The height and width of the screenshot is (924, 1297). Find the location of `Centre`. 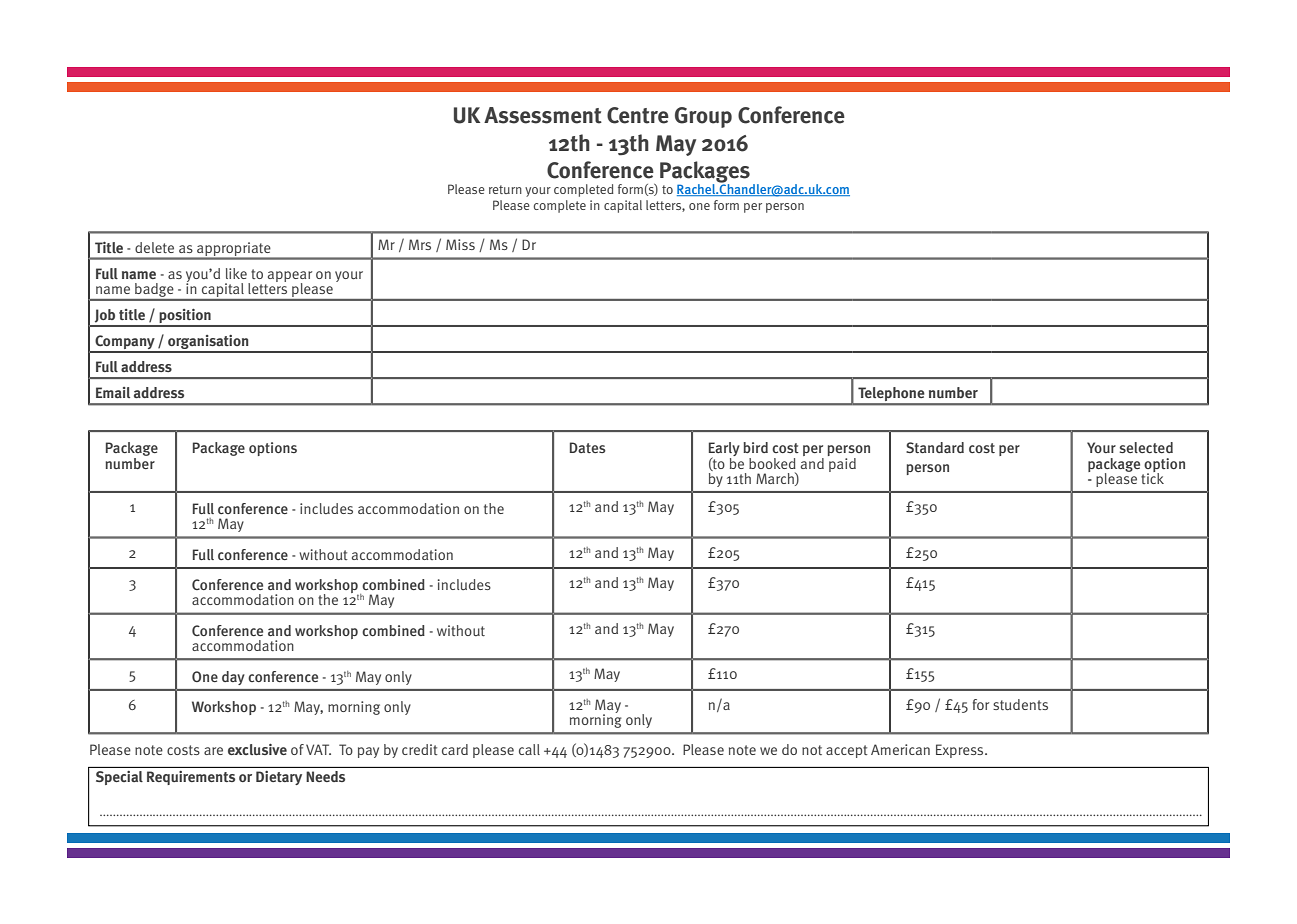

Centre is located at coordinates (638, 115).
